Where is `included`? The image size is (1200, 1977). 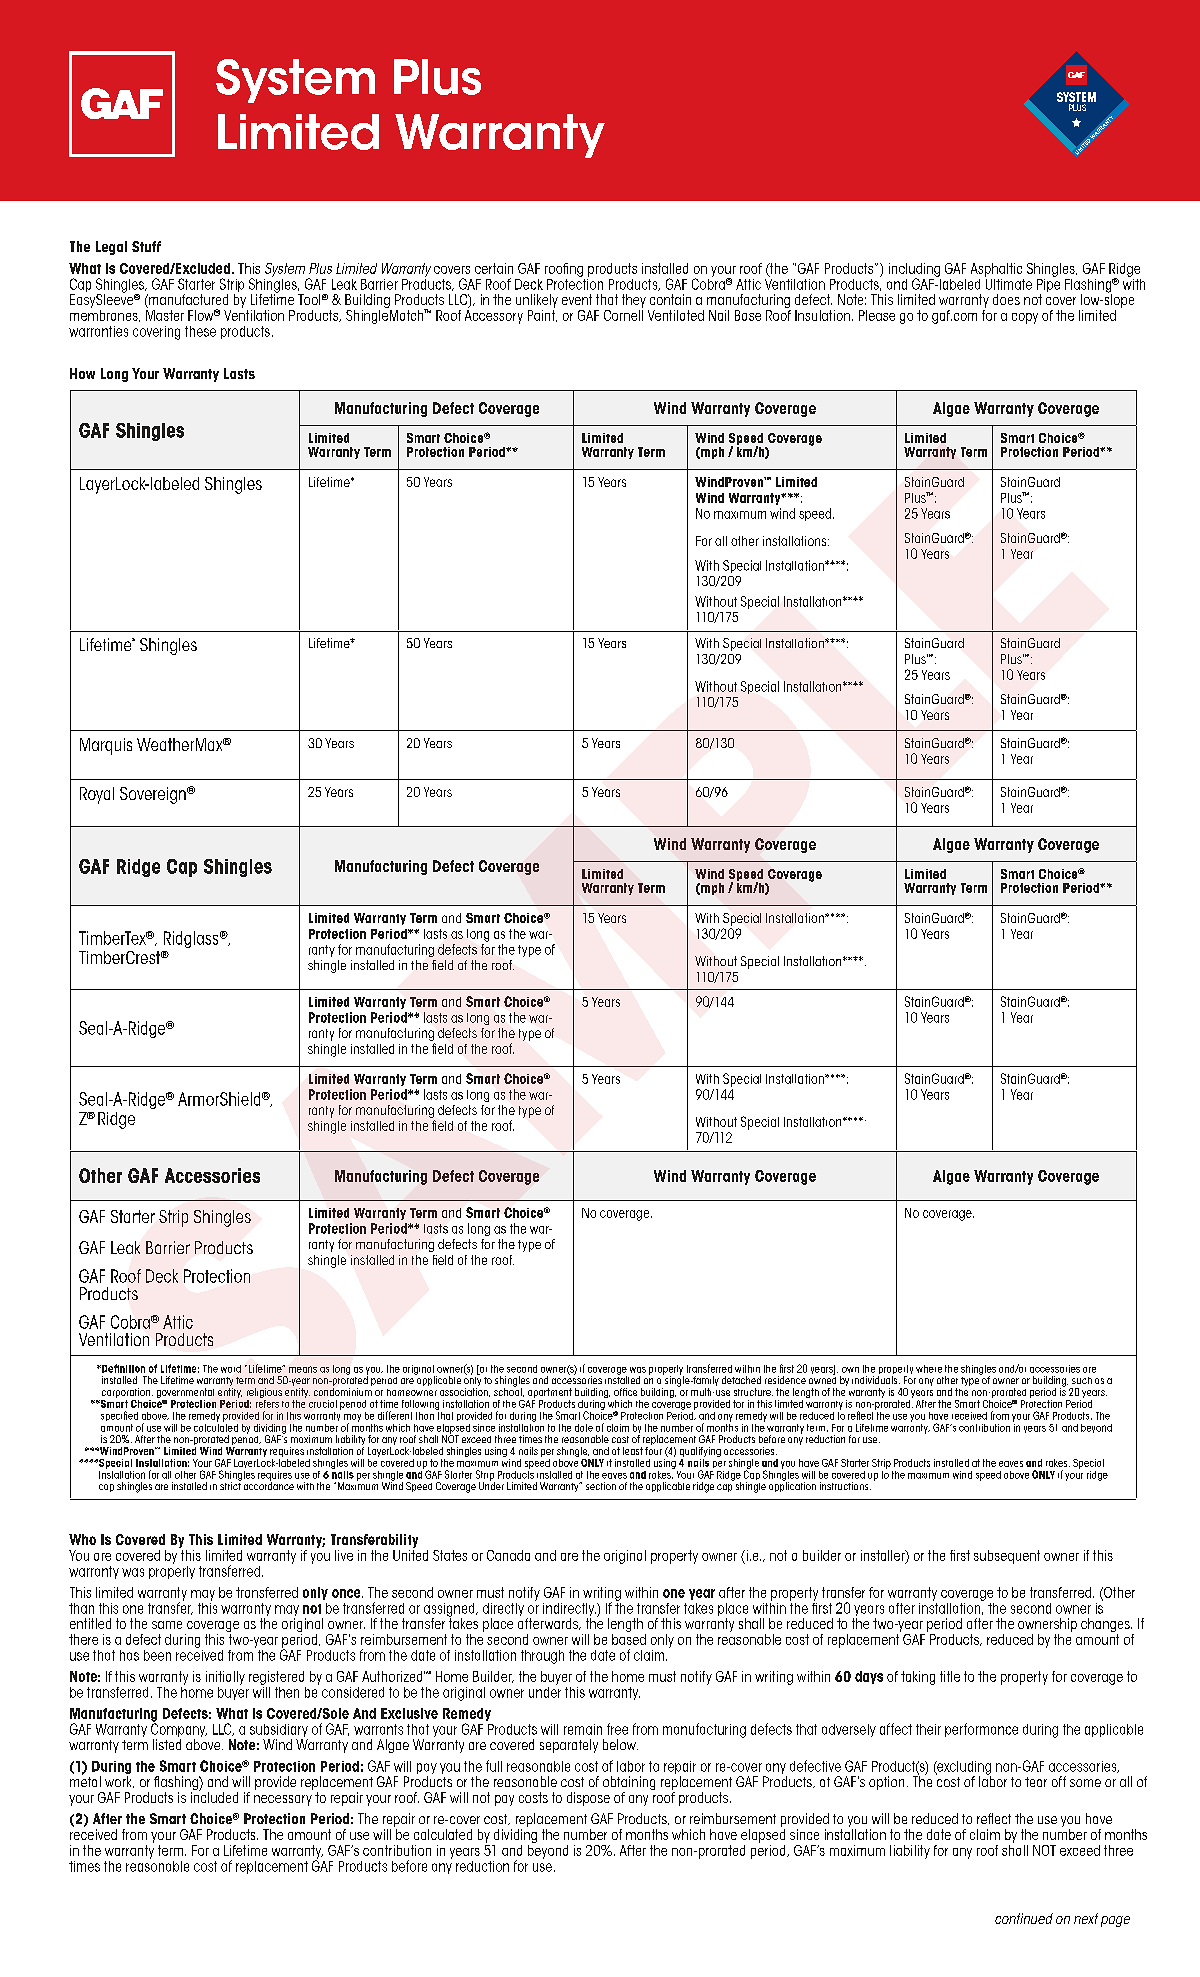 included is located at coordinates (214, 1796).
